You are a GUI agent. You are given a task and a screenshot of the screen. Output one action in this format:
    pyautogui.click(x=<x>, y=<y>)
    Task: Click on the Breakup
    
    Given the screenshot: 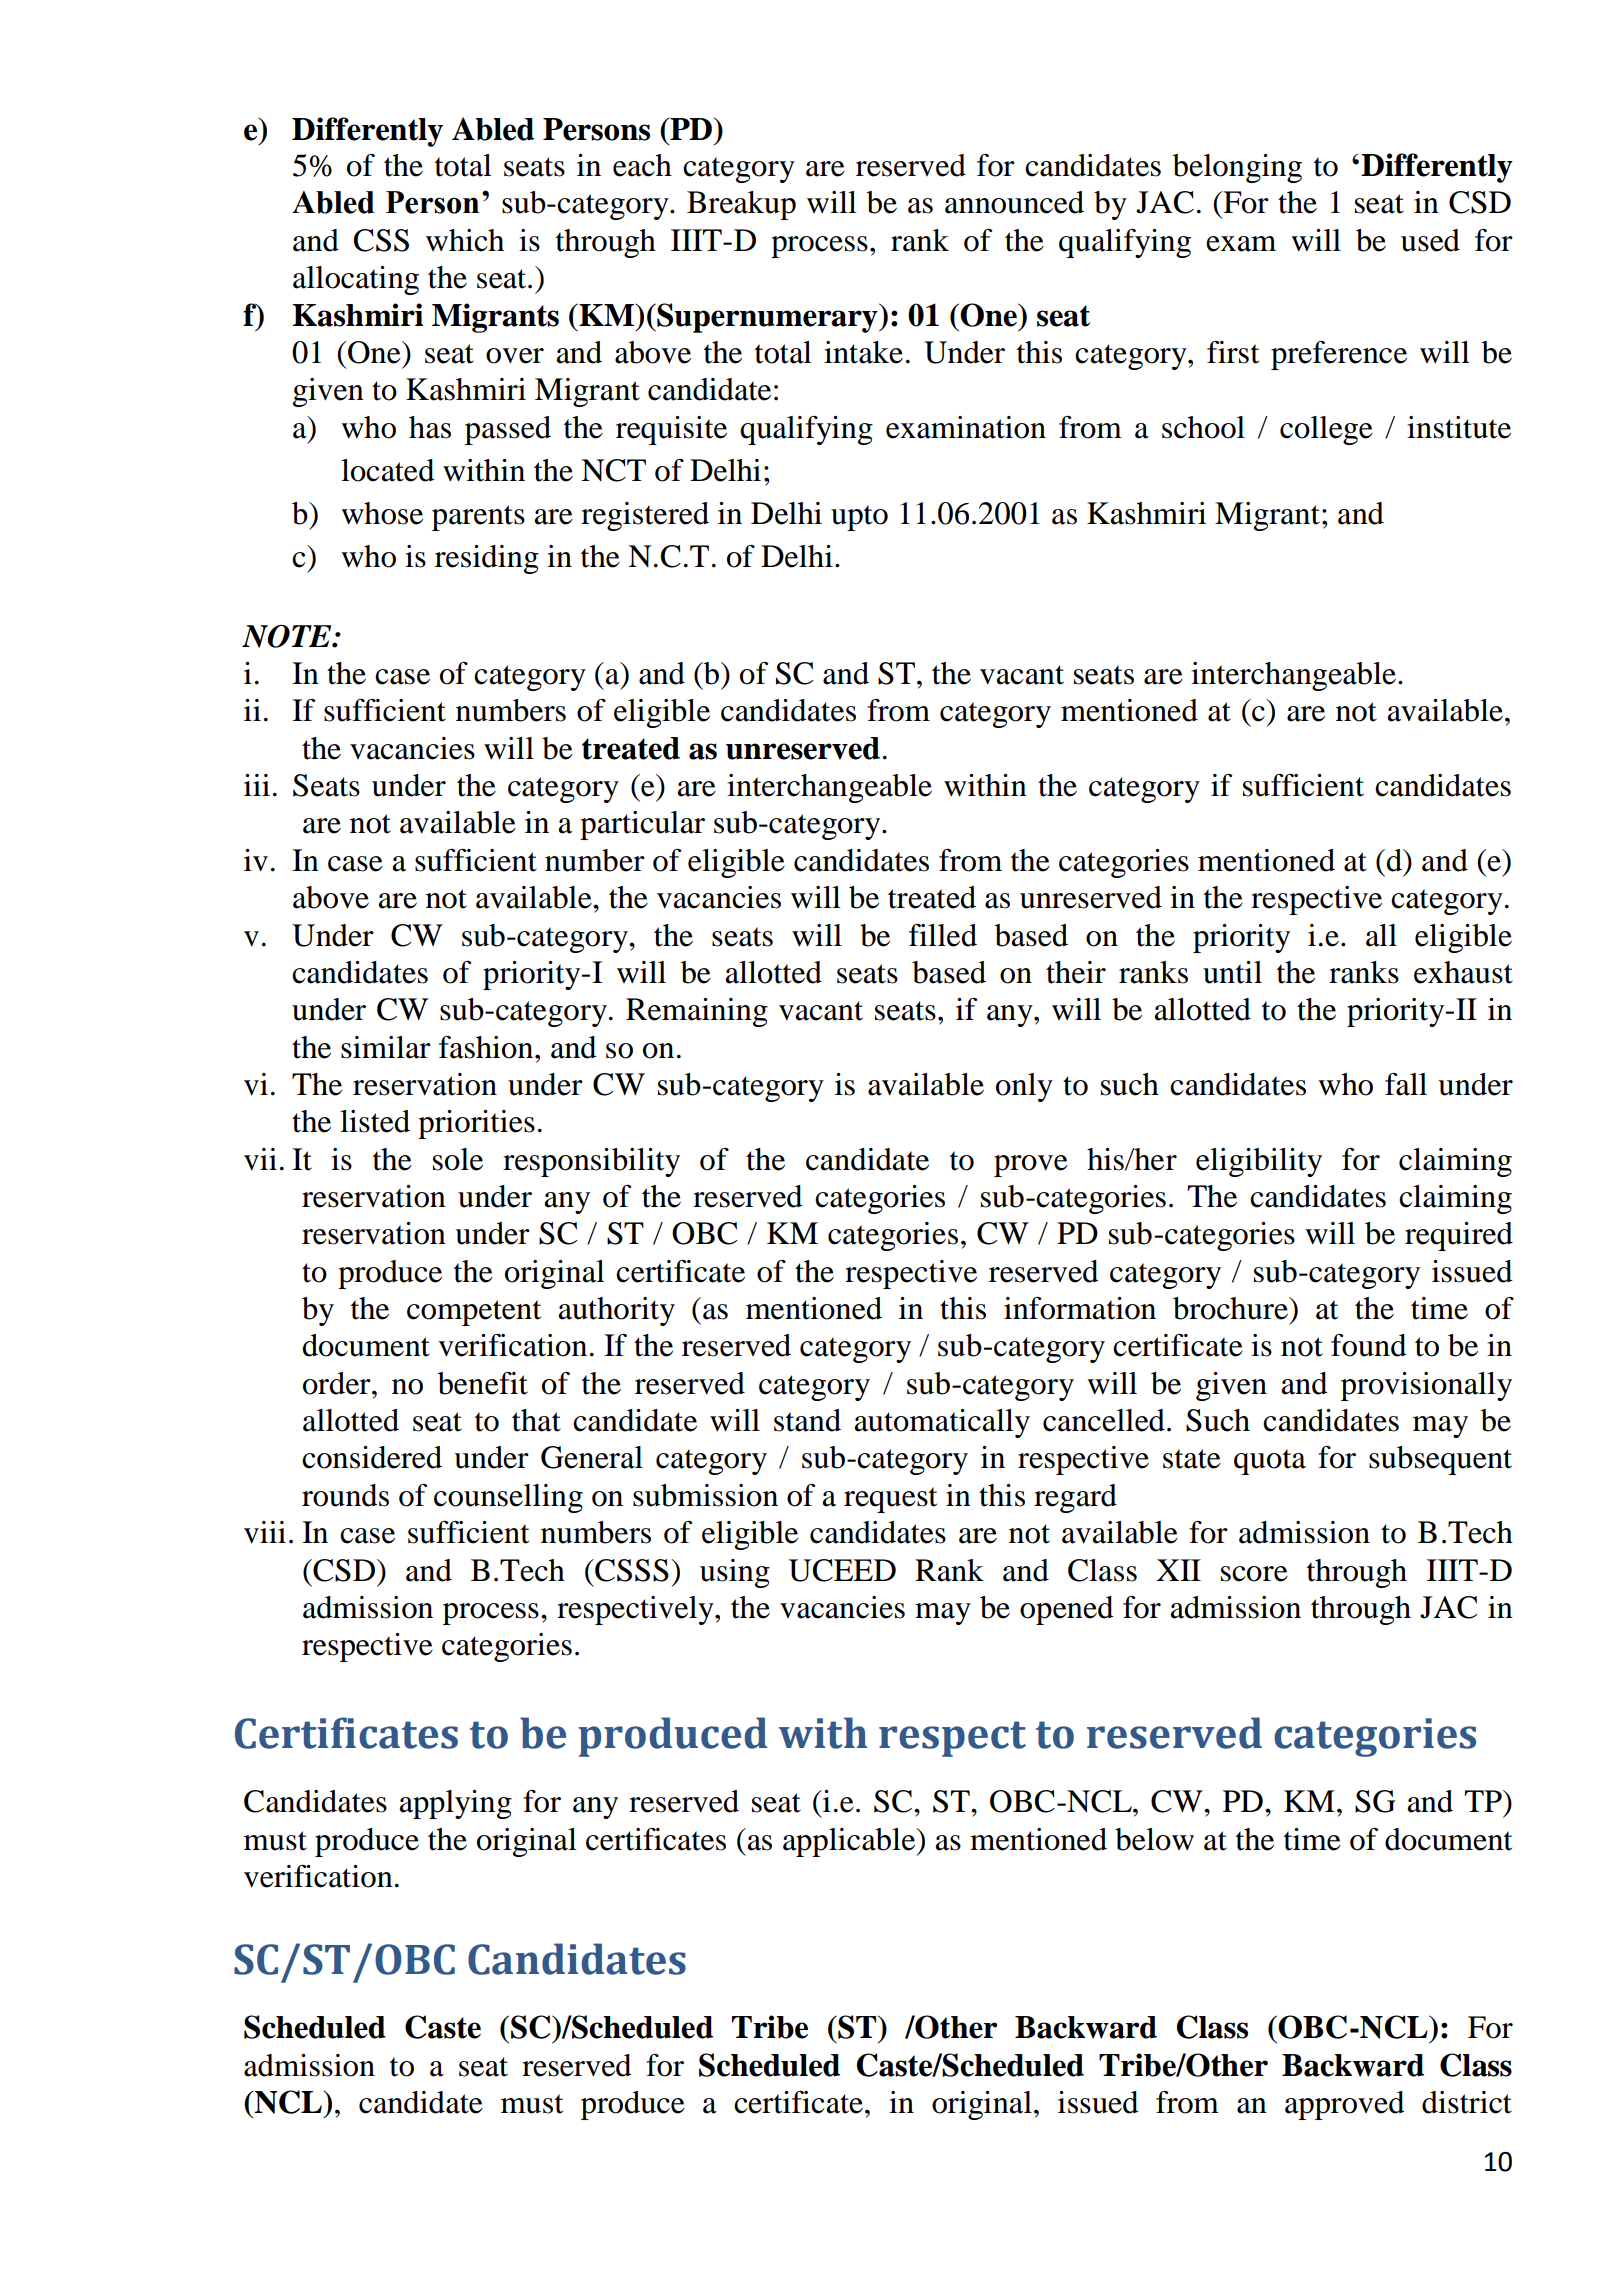 What is the action you would take?
    pyautogui.click(x=741, y=205)
